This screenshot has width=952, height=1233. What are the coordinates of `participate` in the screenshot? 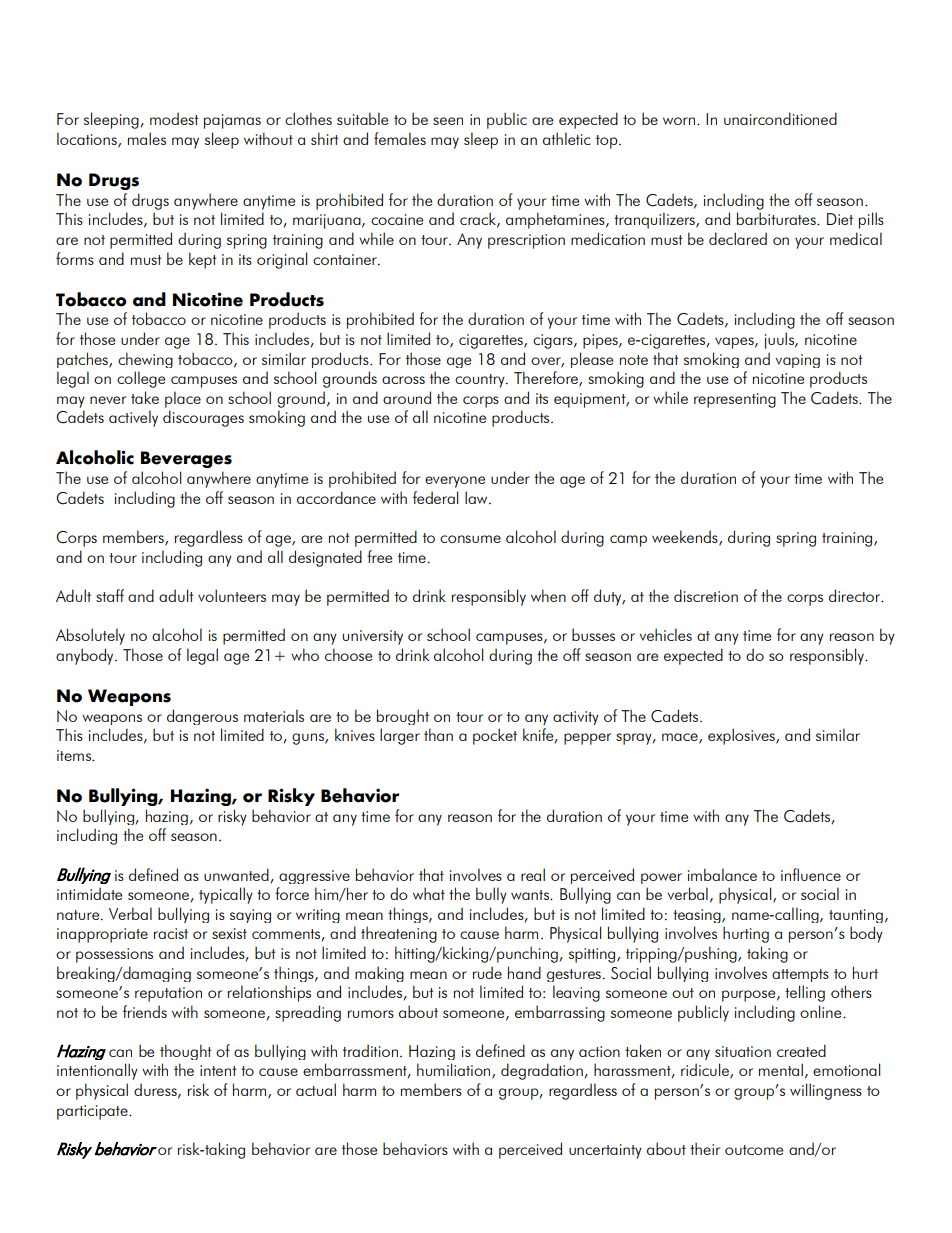 It's located at (93, 1112).
